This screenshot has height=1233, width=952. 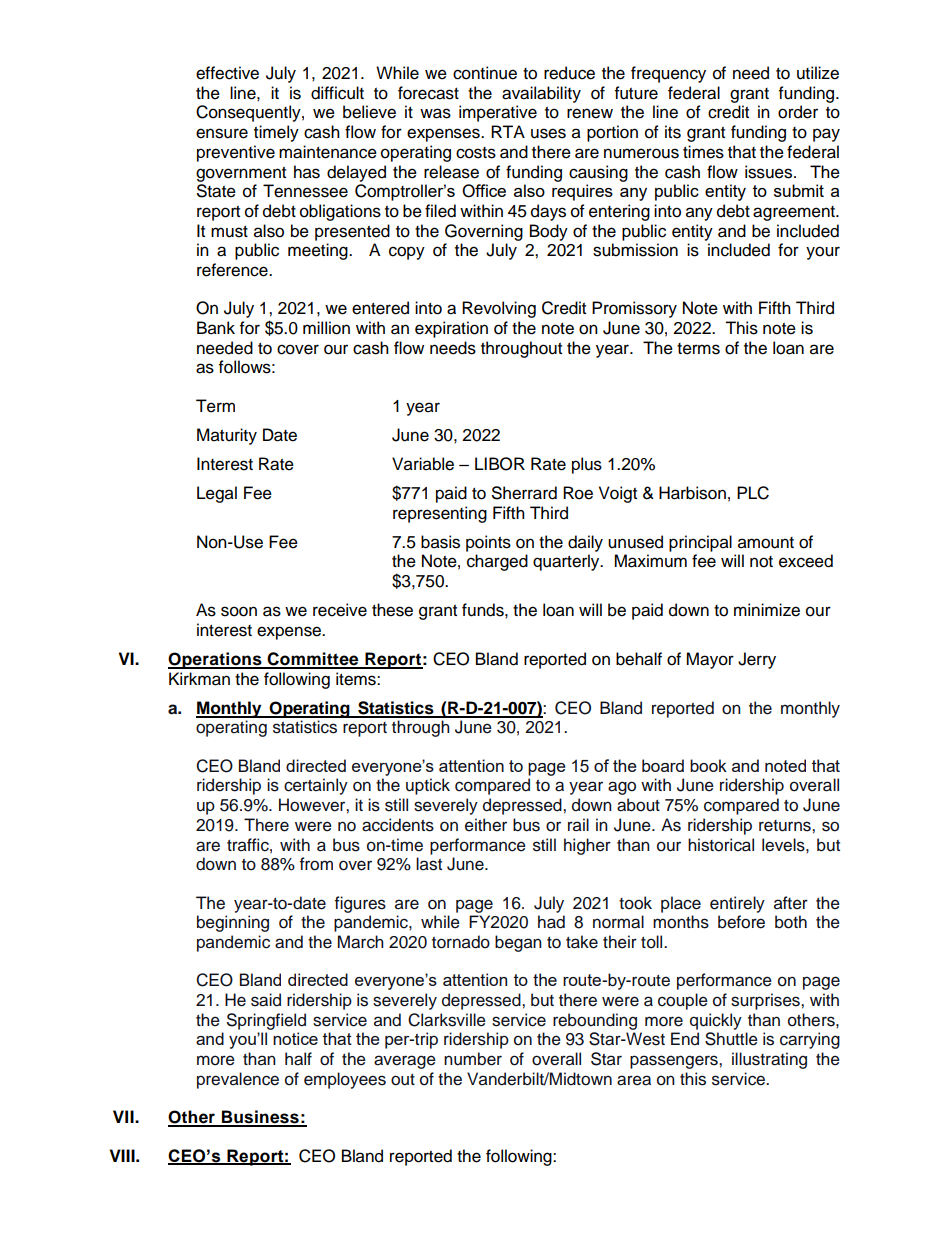 I want to click on effective, so click(x=227, y=73).
